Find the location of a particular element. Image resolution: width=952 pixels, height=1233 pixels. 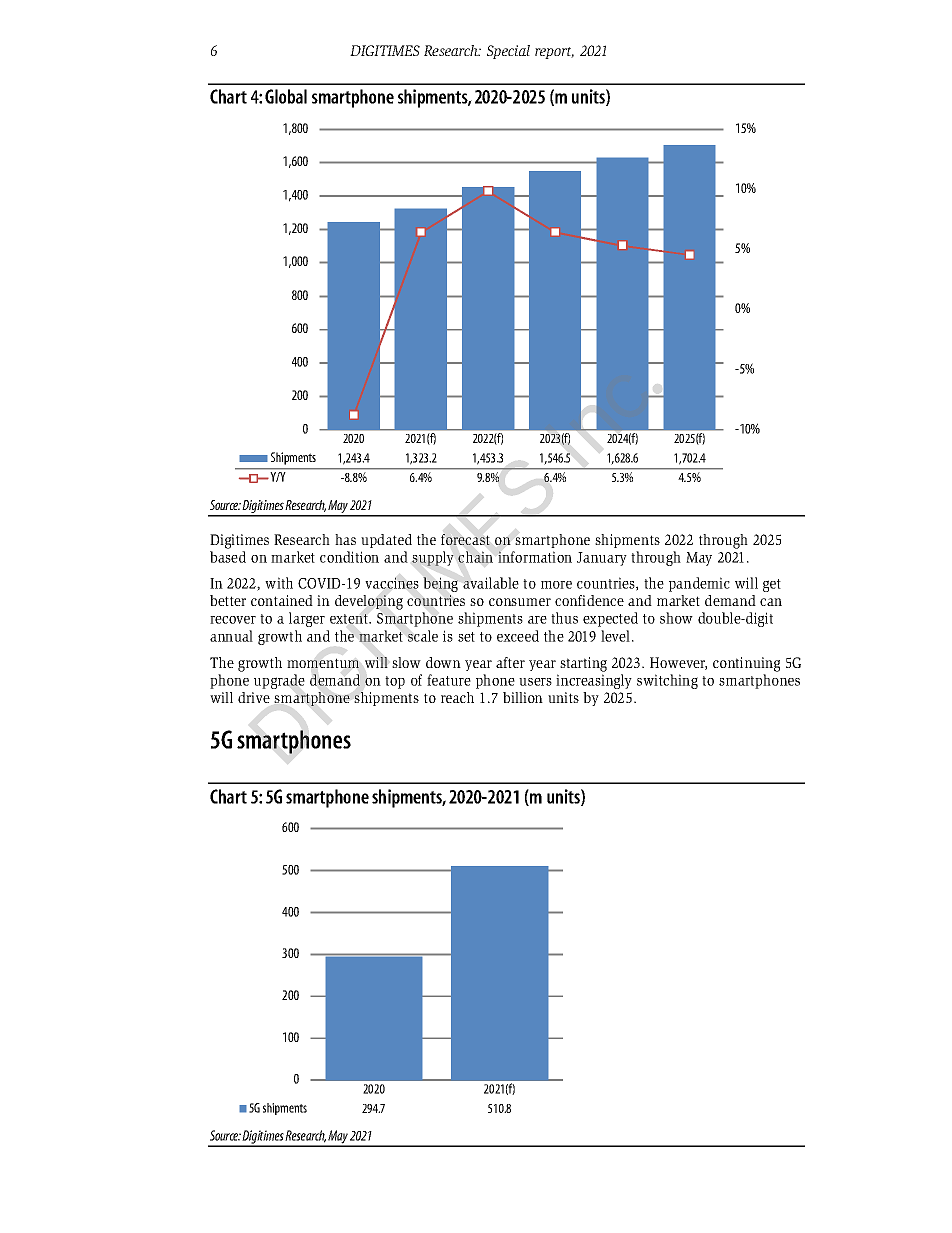

after is located at coordinates (510, 662).
